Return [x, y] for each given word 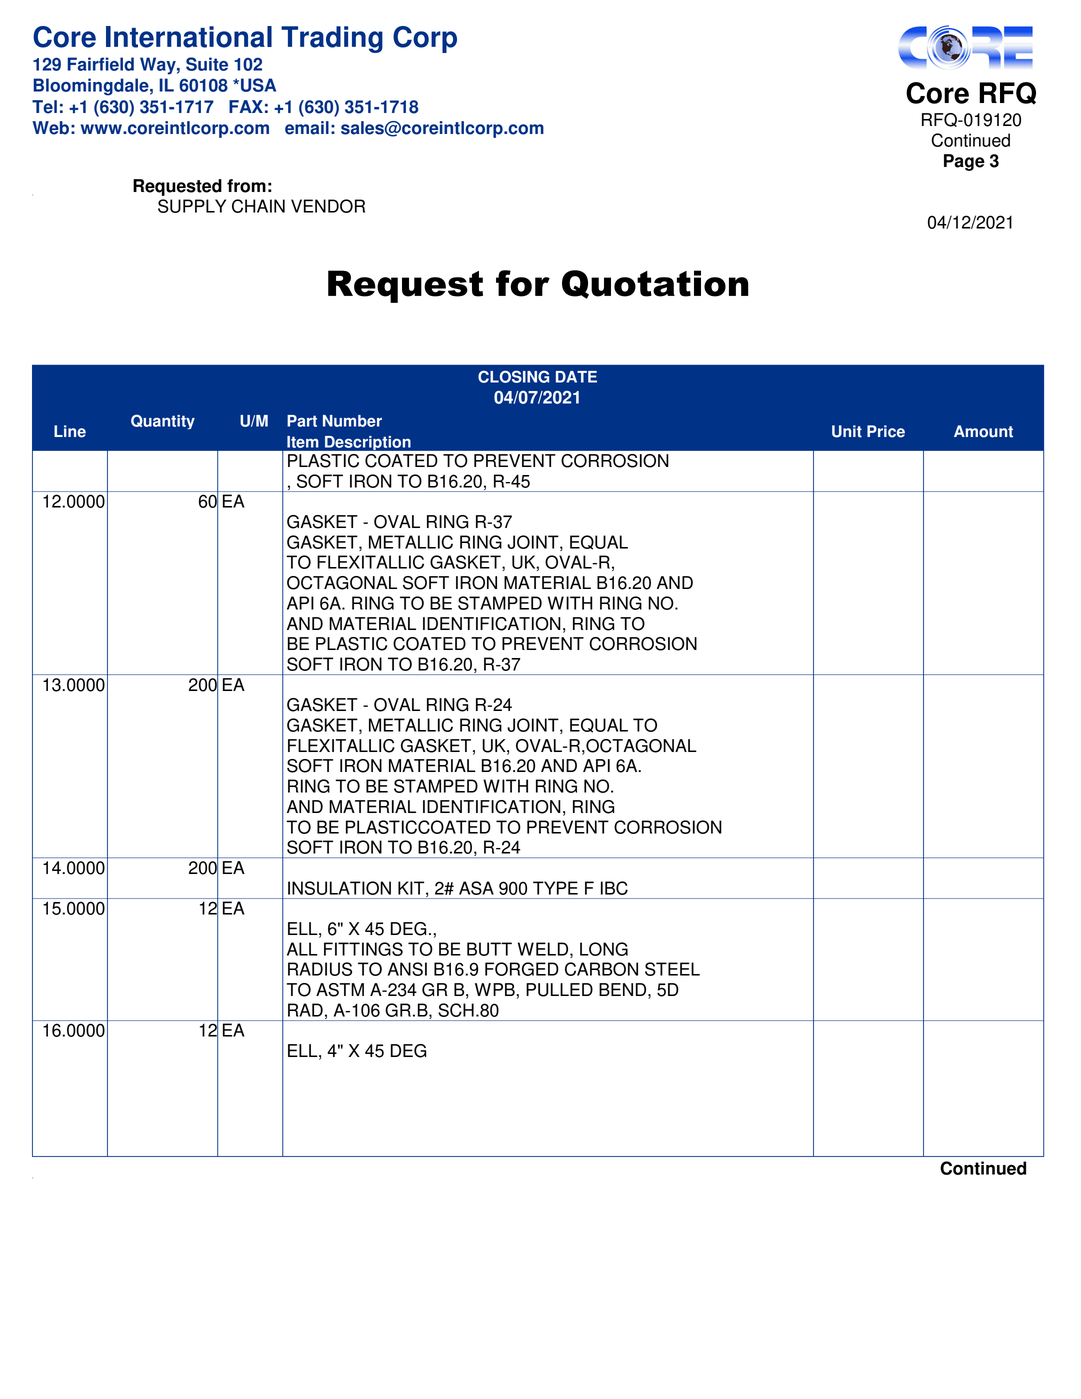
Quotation [655, 284]
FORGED [522, 969]
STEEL [672, 969]
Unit [847, 431]
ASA [476, 888]
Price [886, 431]
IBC [614, 888]
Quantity [163, 421]
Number [352, 421]
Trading [332, 39]
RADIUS [320, 969]
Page [964, 162]
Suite [207, 64]
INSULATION [339, 888]
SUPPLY [192, 206]
